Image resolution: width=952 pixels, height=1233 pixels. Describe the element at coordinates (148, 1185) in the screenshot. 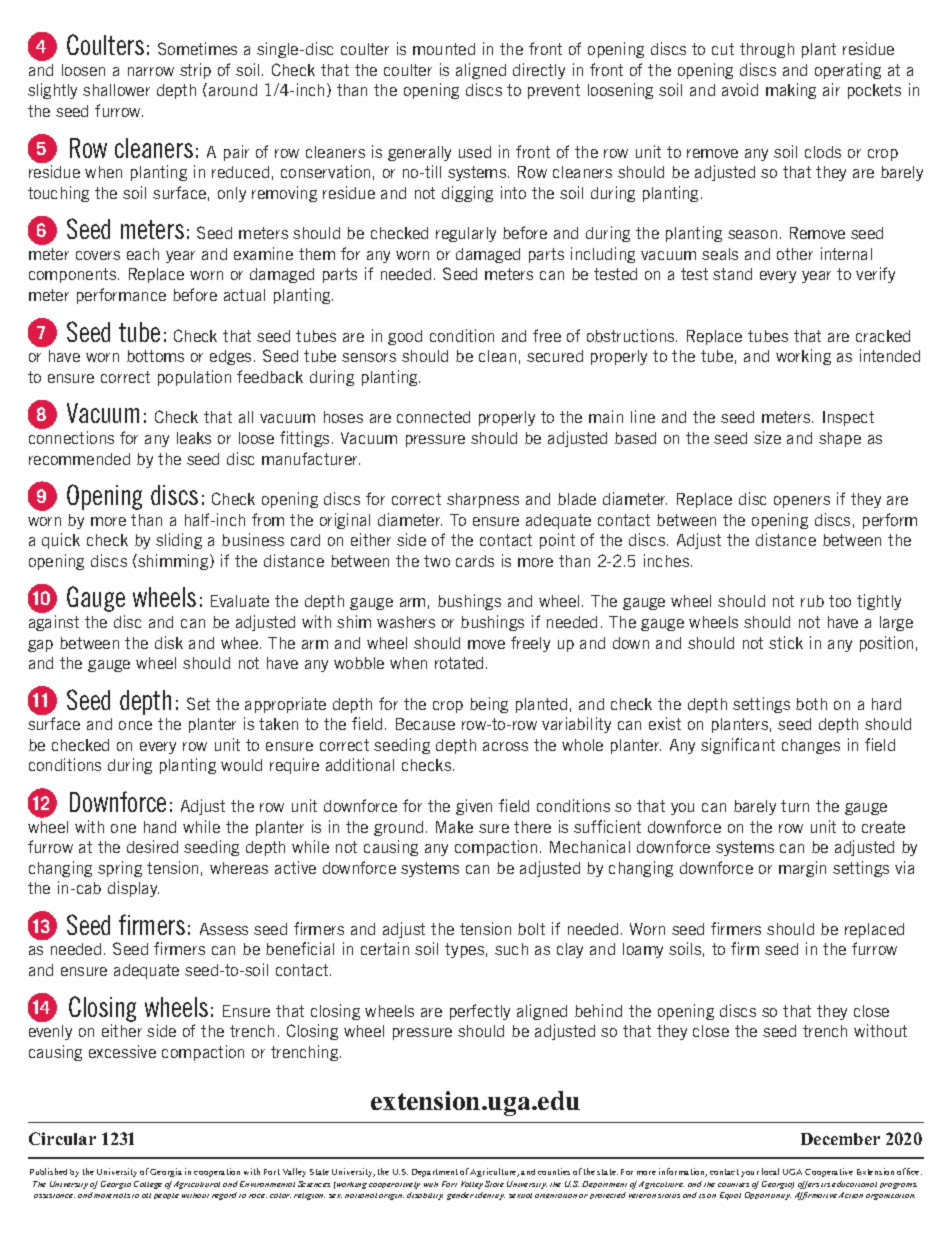

I see `College` at that location.
